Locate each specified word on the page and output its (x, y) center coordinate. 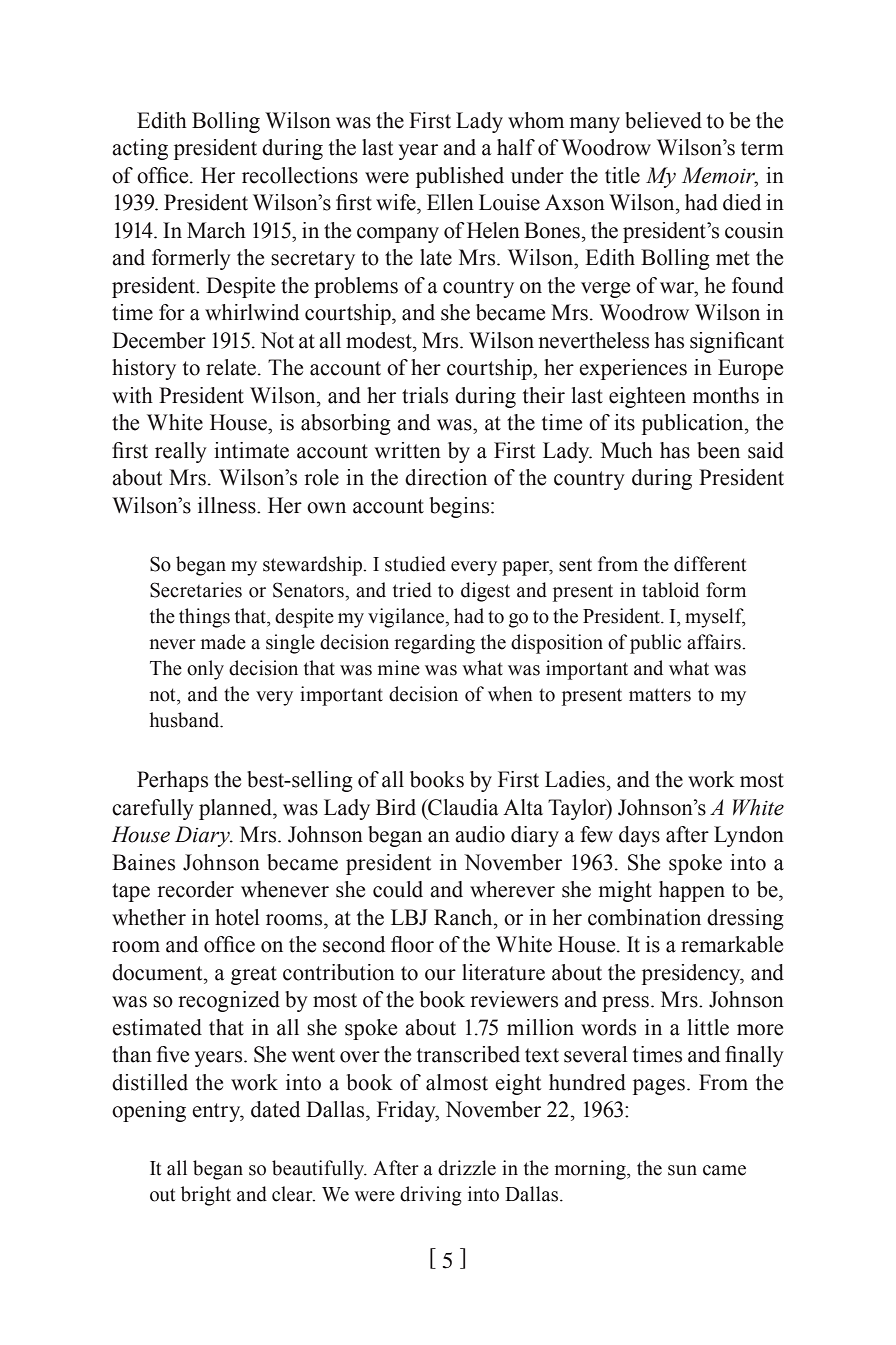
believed (663, 120)
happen (692, 891)
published (460, 177)
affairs (715, 642)
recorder (195, 889)
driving (431, 1196)
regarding (434, 644)
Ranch (464, 917)
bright (206, 1196)
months (726, 395)
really (181, 452)
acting (140, 149)
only (205, 670)
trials (425, 395)
